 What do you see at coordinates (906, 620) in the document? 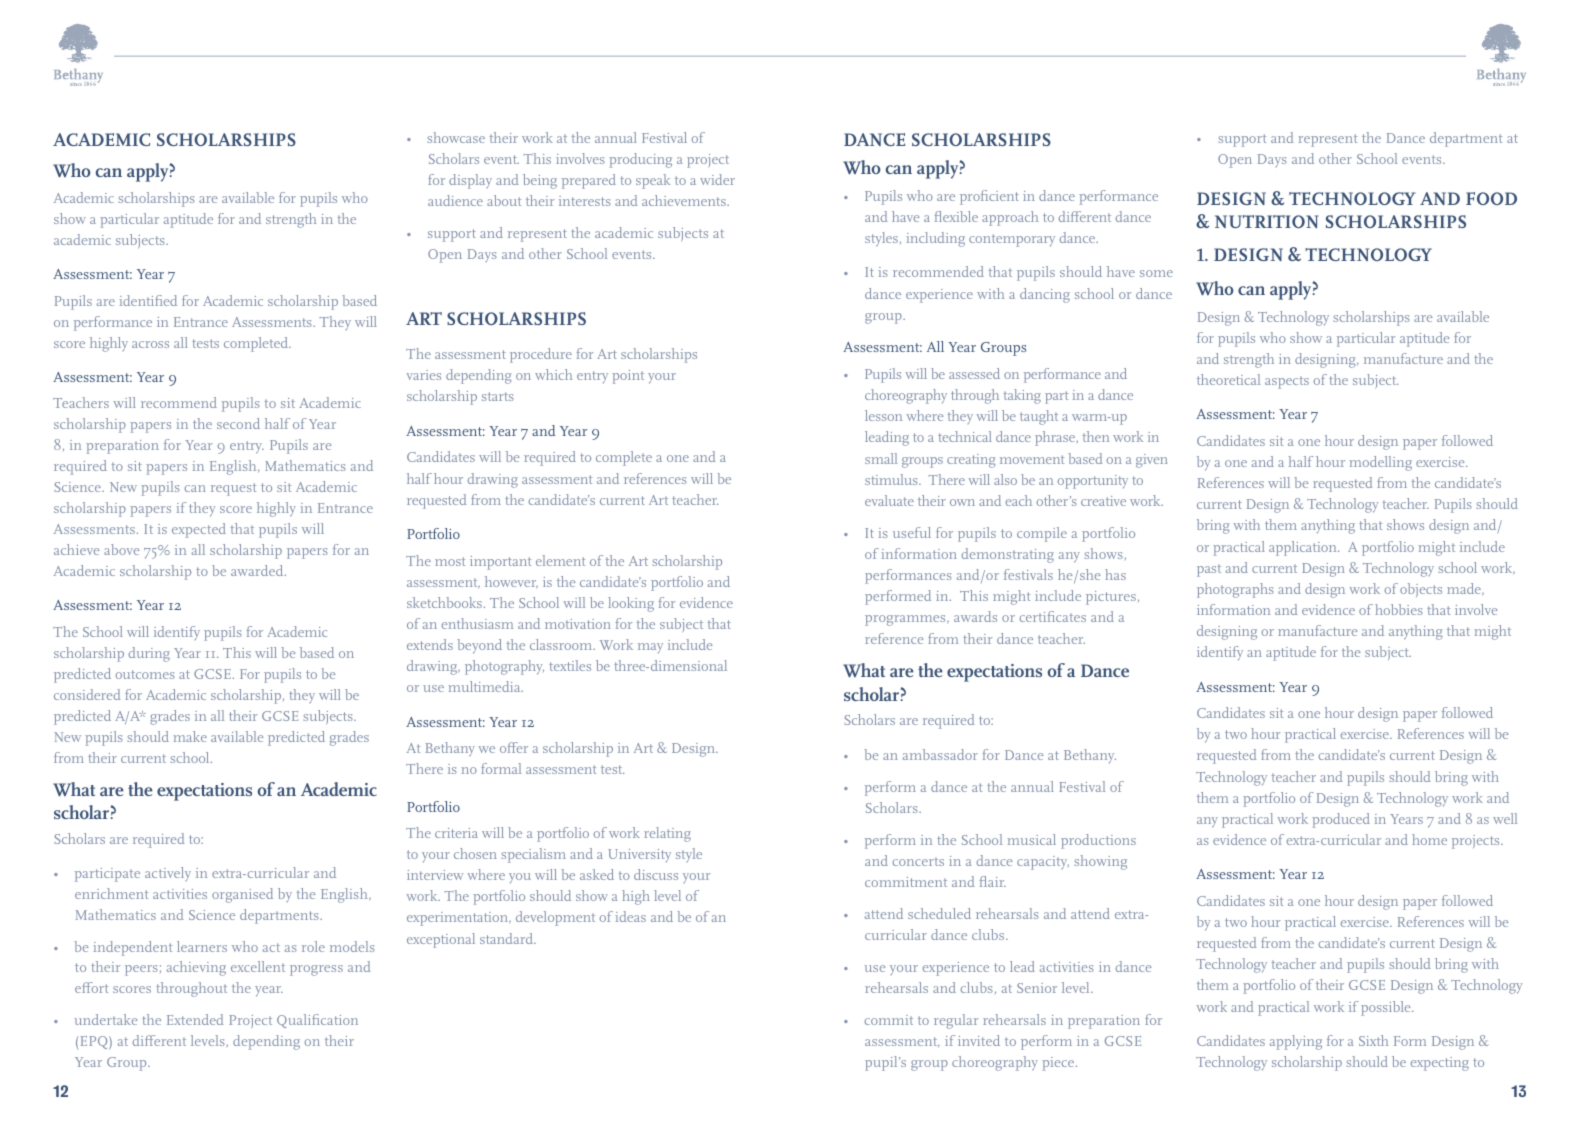
I see `programmes` at bounding box center [906, 620].
